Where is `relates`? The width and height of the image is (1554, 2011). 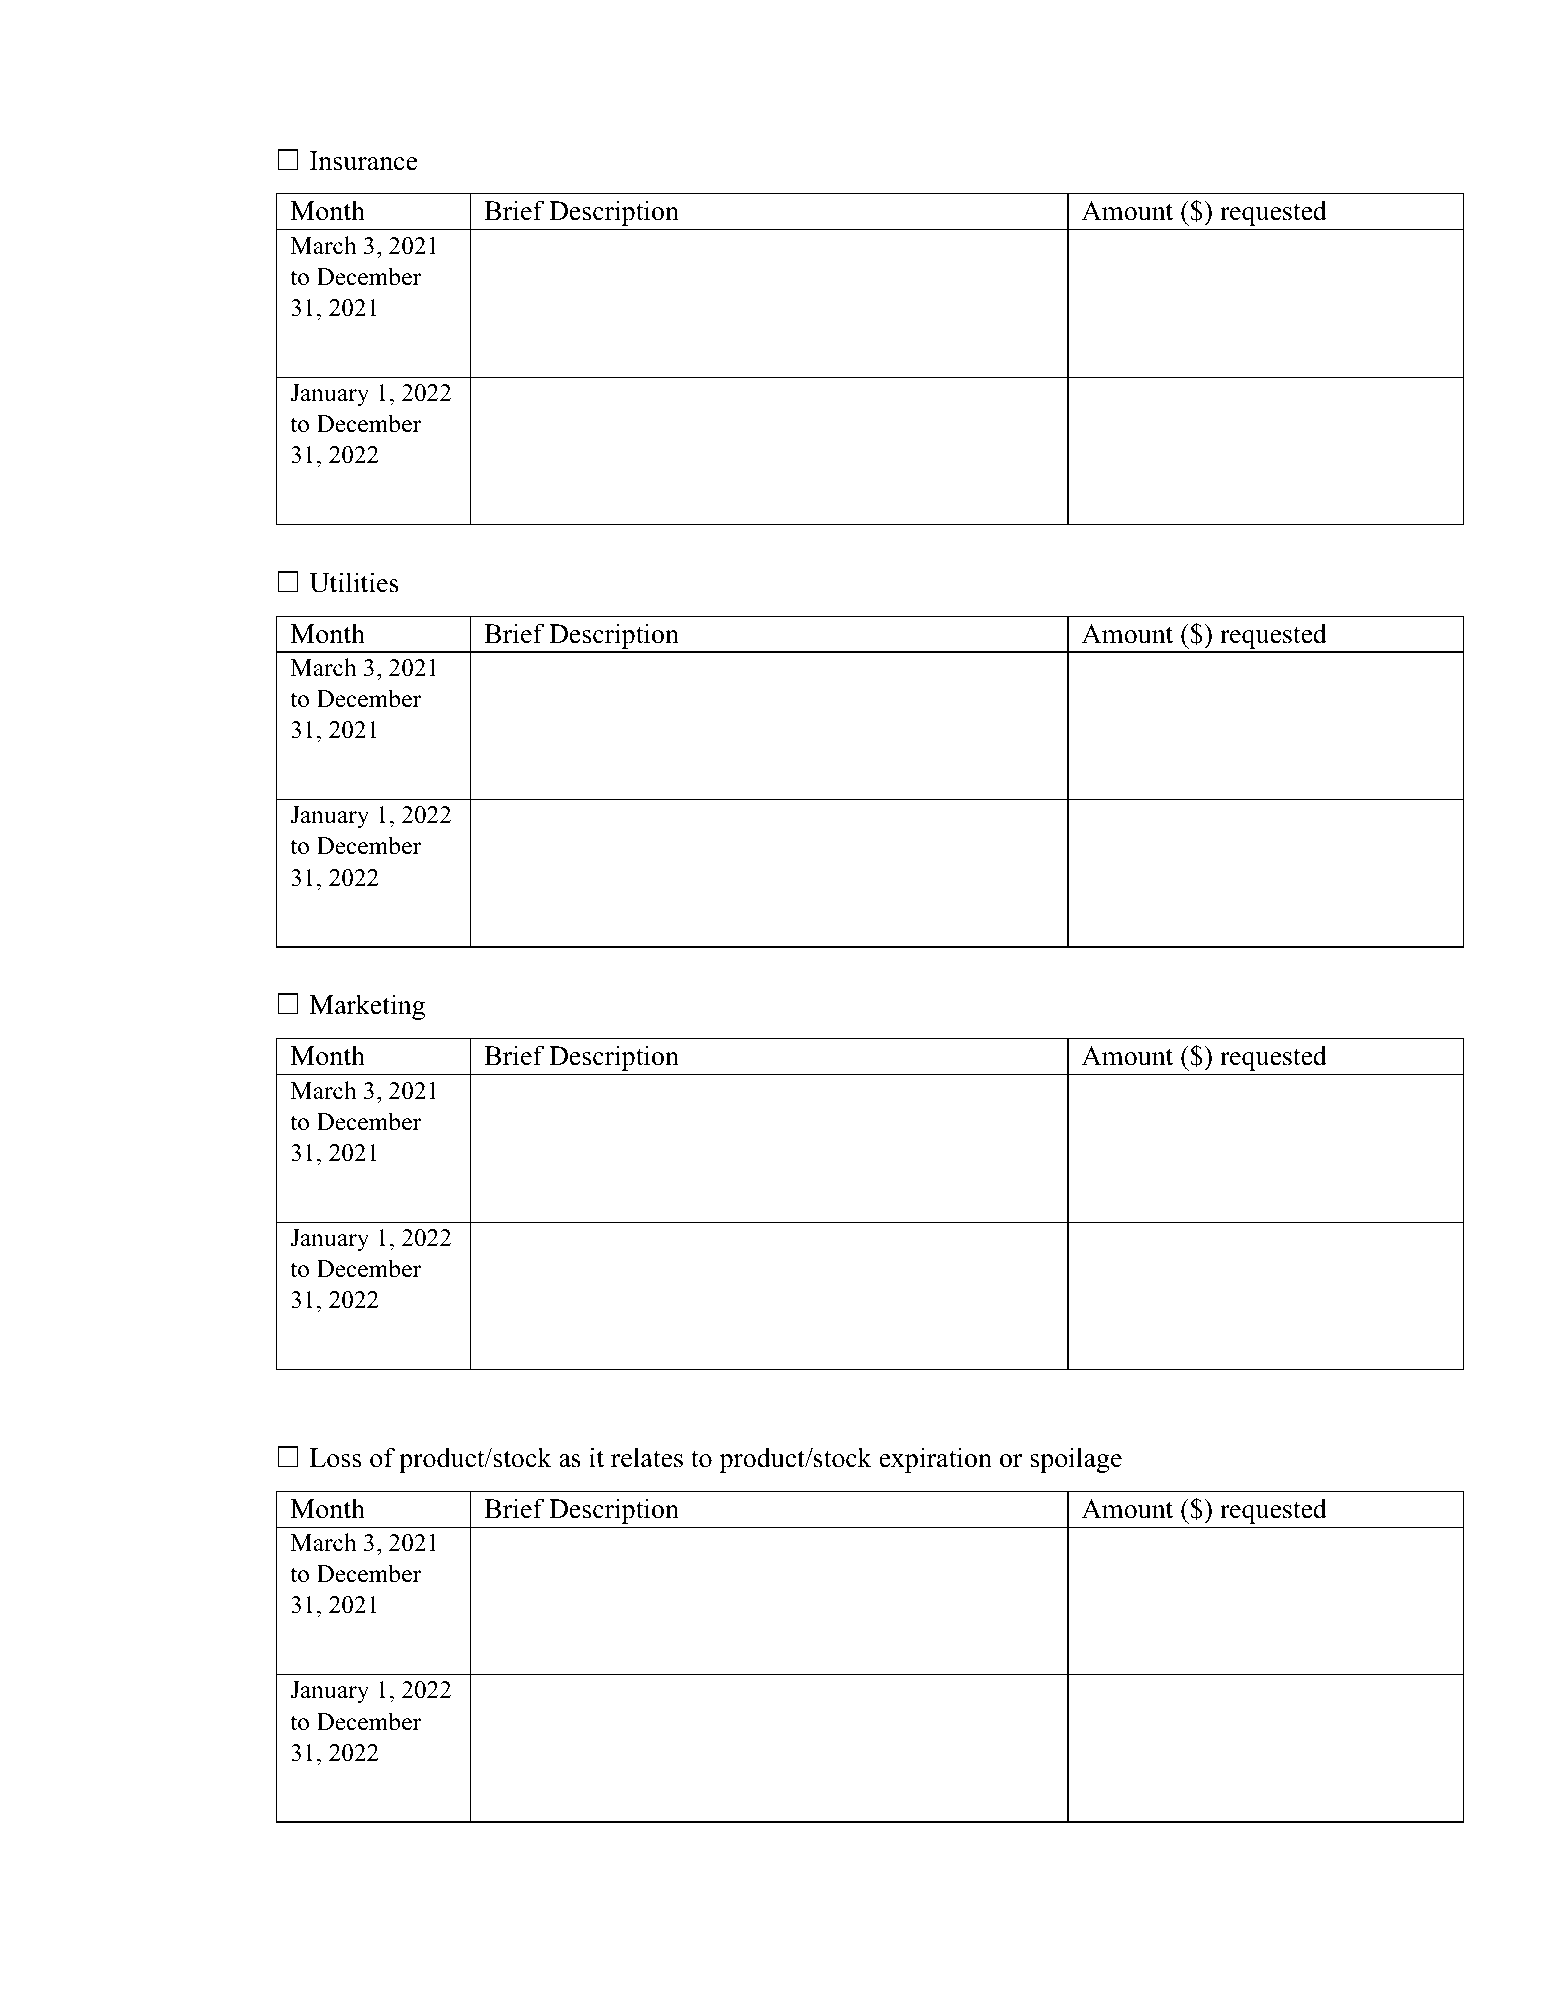 relates is located at coordinates (647, 1457).
